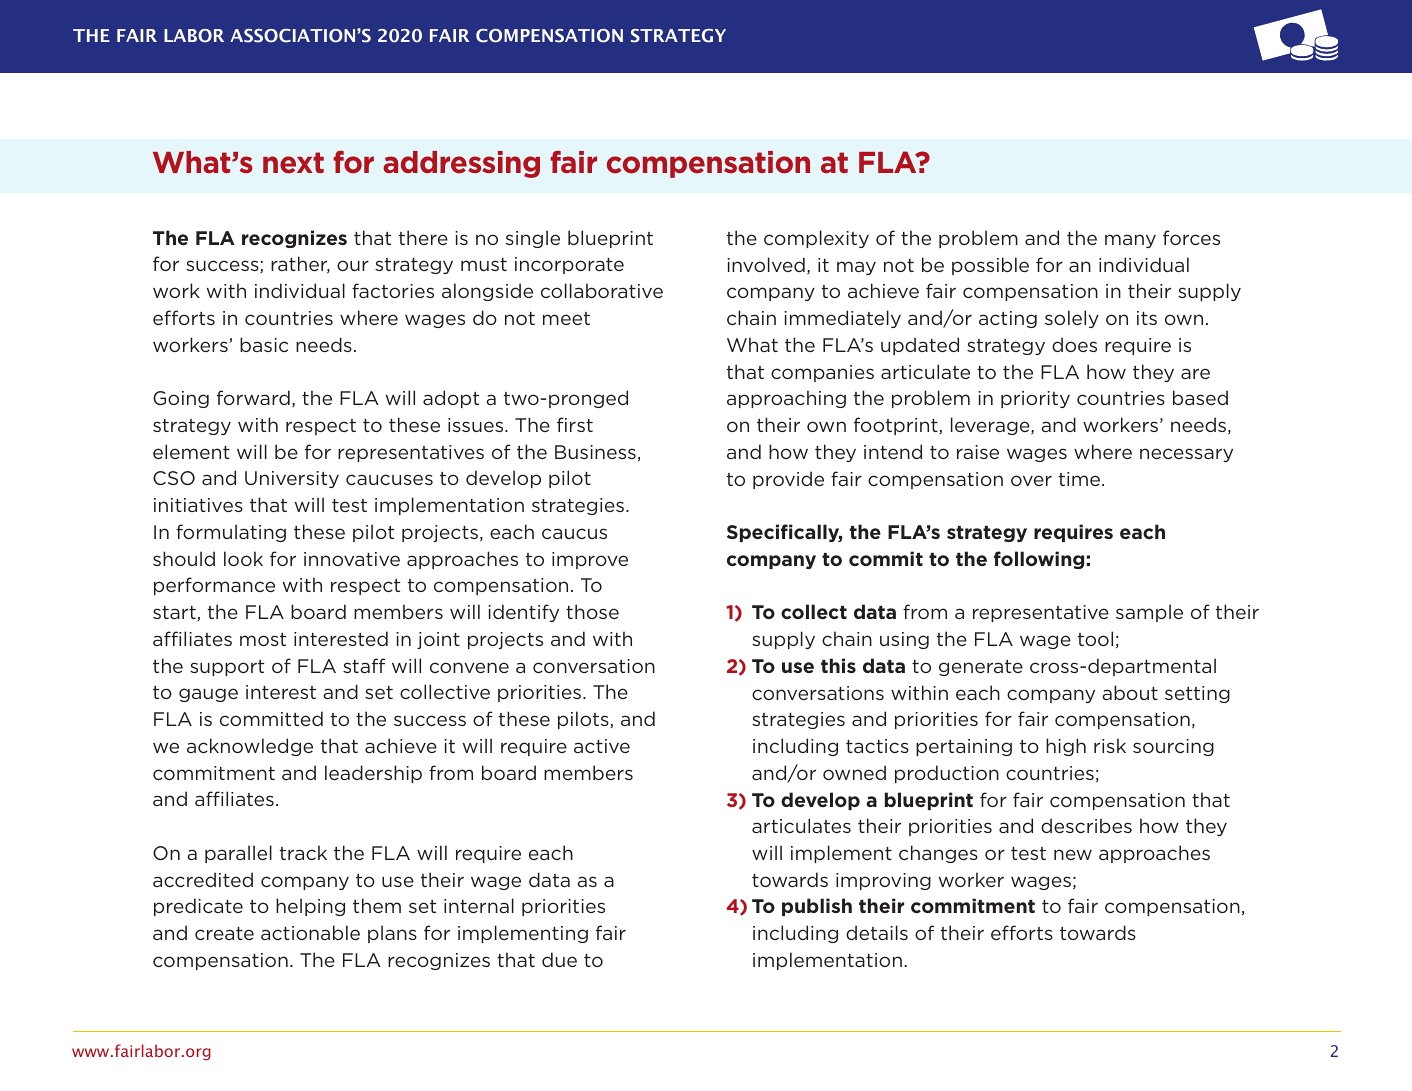 This page has width=1412, height=1091. Describe the element at coordinates (816, 239) in the page. I see `complexity` at that location.
